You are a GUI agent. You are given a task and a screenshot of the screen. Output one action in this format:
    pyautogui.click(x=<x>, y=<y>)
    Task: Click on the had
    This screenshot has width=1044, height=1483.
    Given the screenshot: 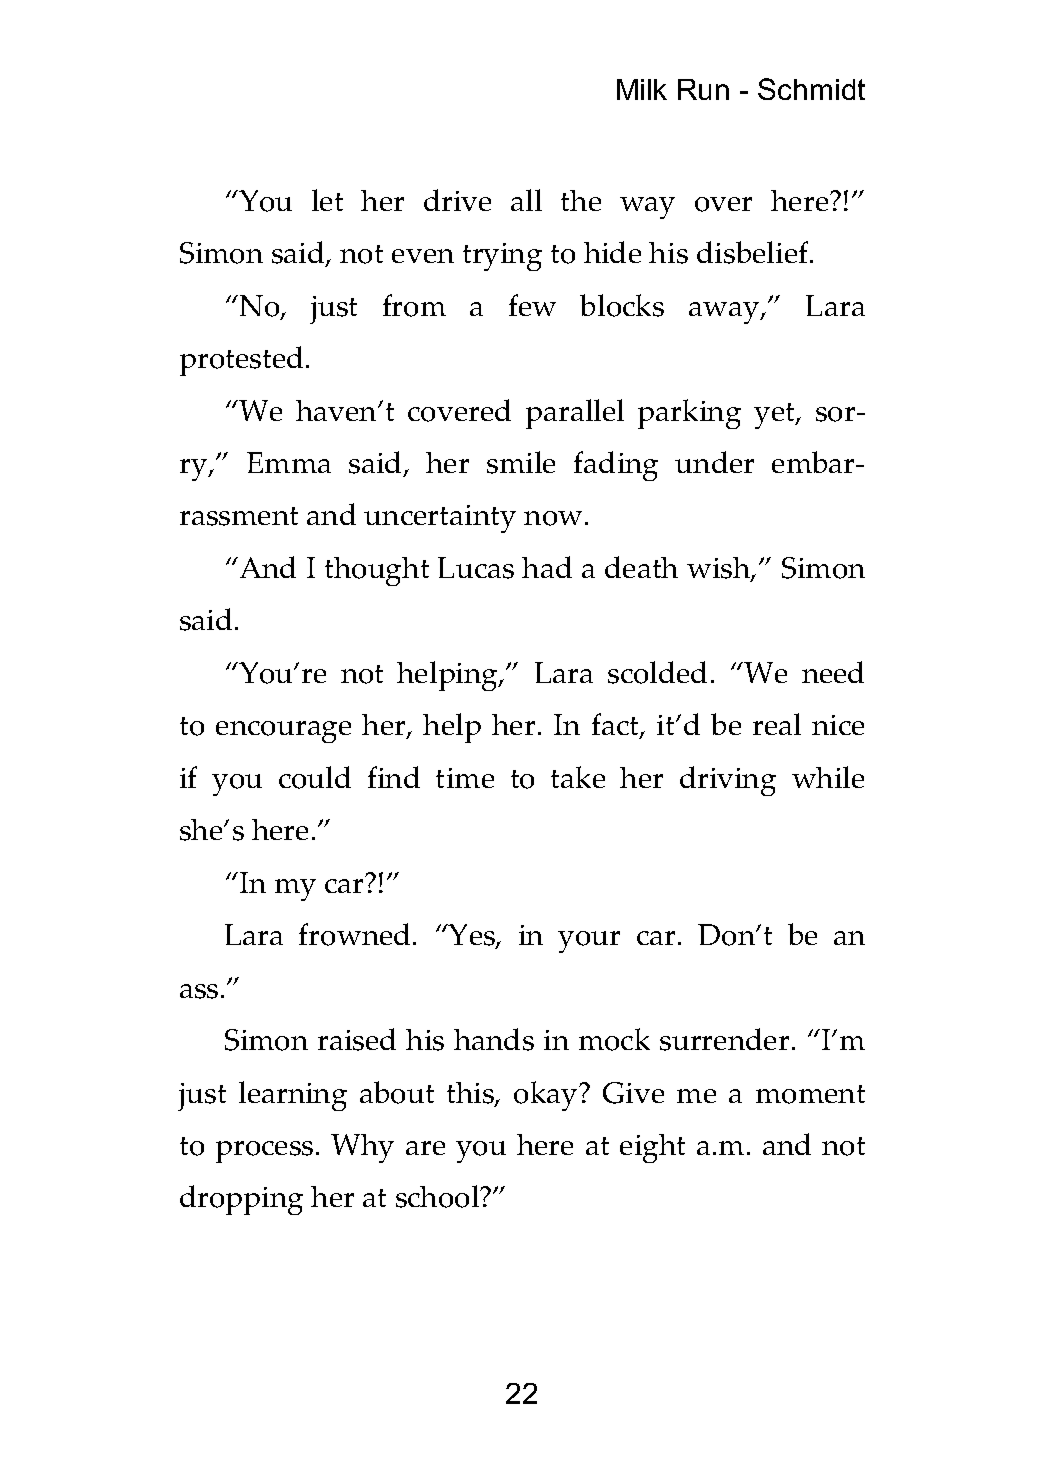 What is the action you would take?
    pyautogui.click(x=547, y=567)
